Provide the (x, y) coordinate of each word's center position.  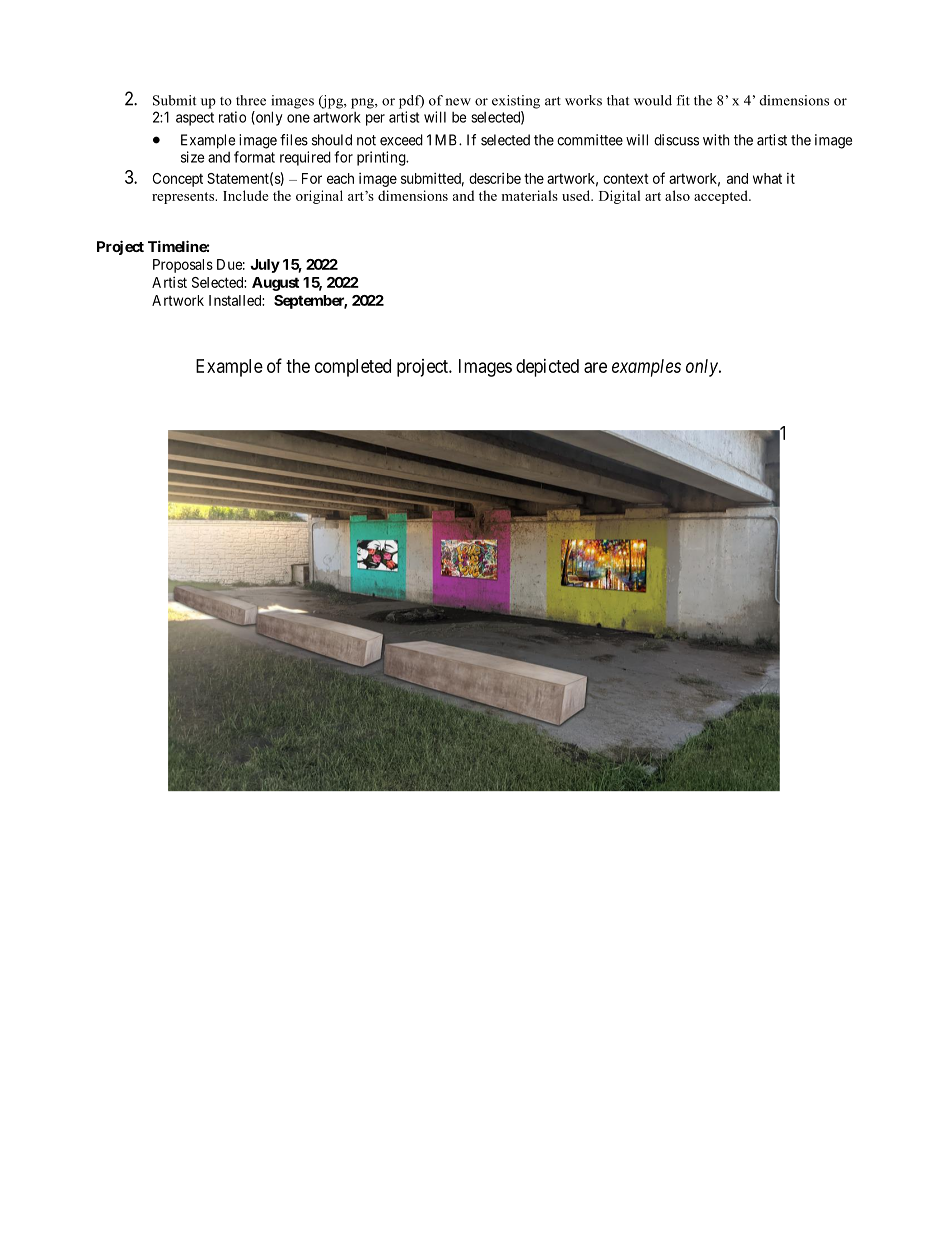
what (767, 178)
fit (683, 100)
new (458, 102)
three (251, 100)
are (595, 367)
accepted (722, 197)
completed (353, 368)
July (265, 266)
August (275, 284)
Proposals (183, 266)
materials (530, 195)
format (254, 157)
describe (495, 178)
